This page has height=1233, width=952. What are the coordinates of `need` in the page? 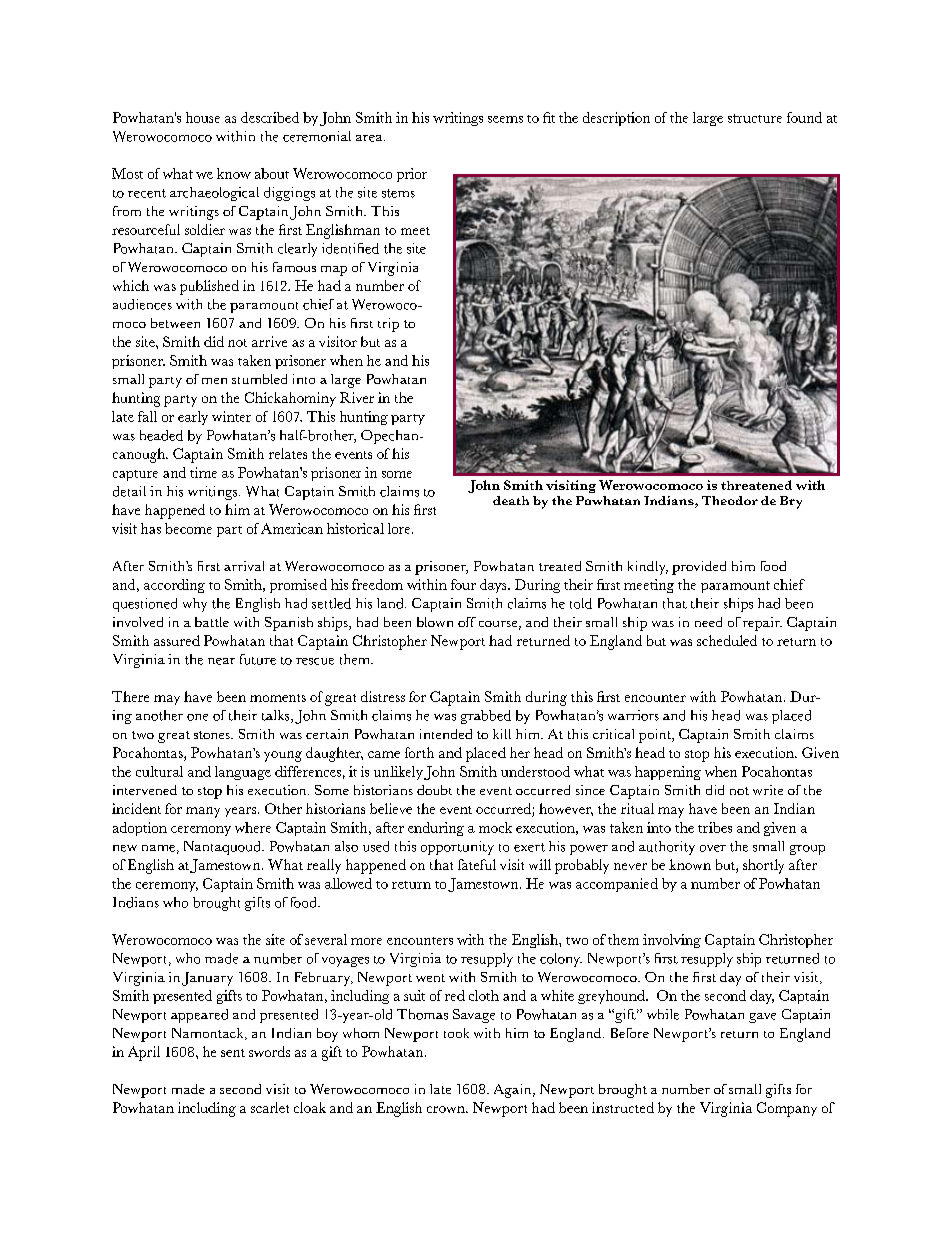 It's located at (708, 622).
